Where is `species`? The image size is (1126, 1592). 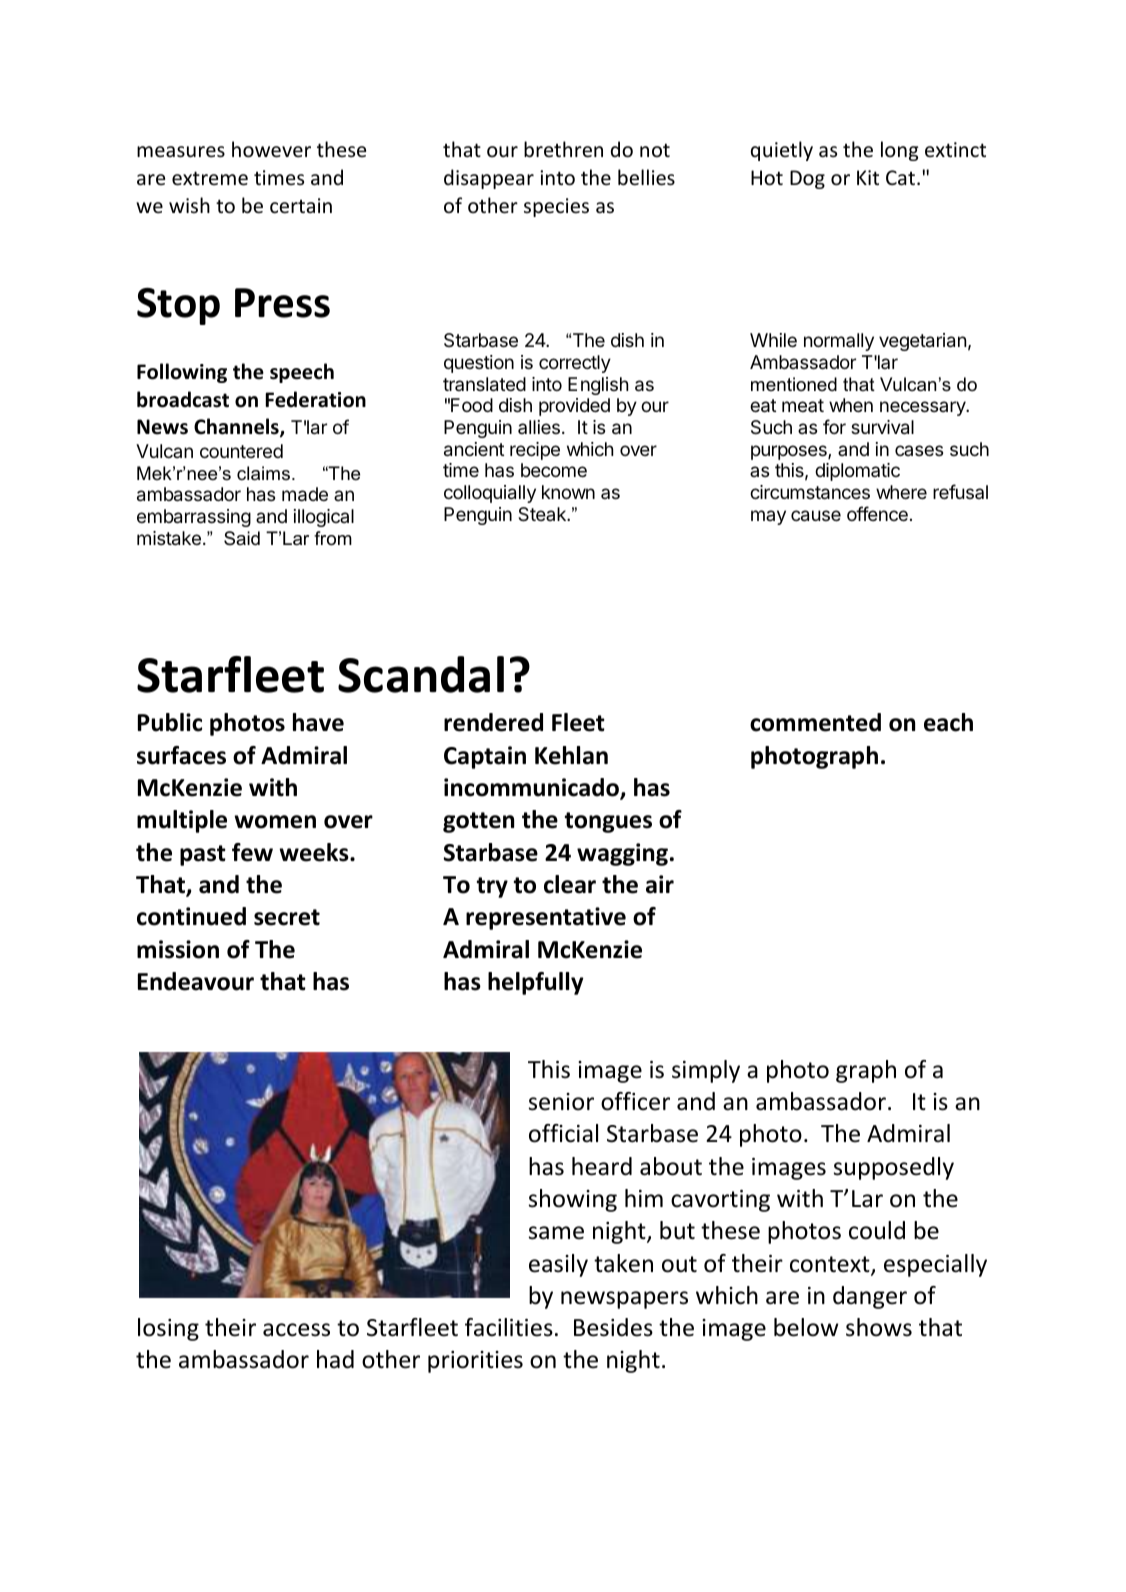
species is located at coordinates (556, 207).
